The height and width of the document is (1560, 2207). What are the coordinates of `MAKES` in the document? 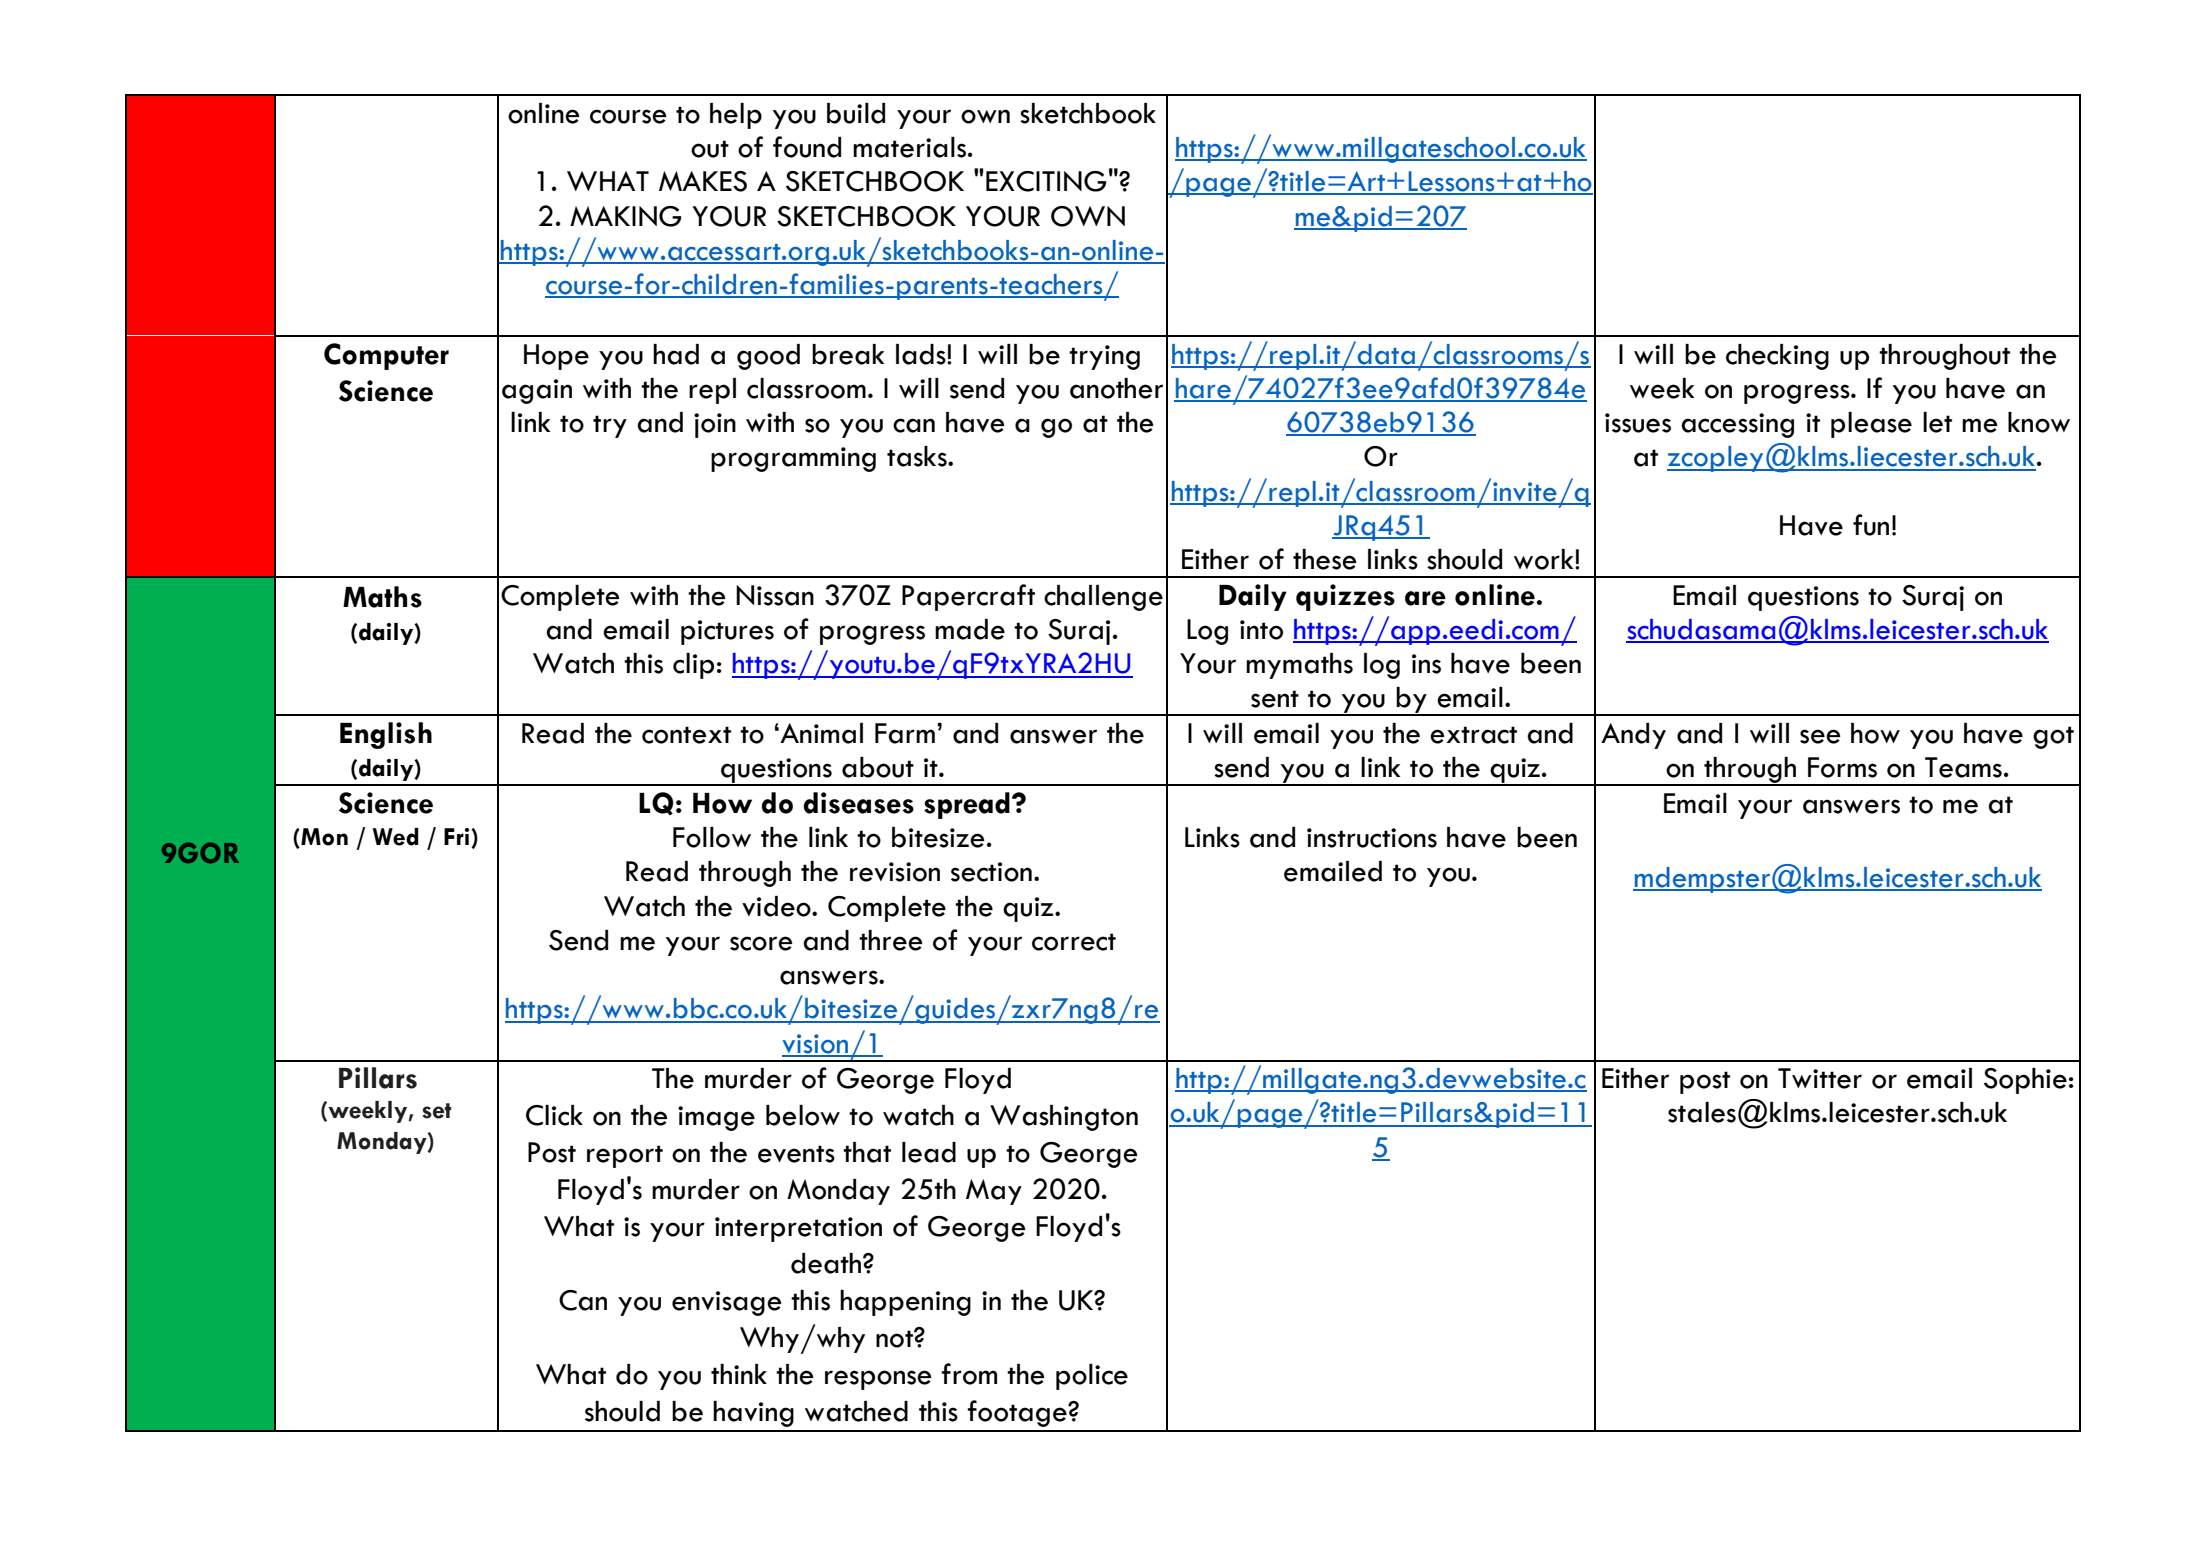 It's located at (703, 181).
